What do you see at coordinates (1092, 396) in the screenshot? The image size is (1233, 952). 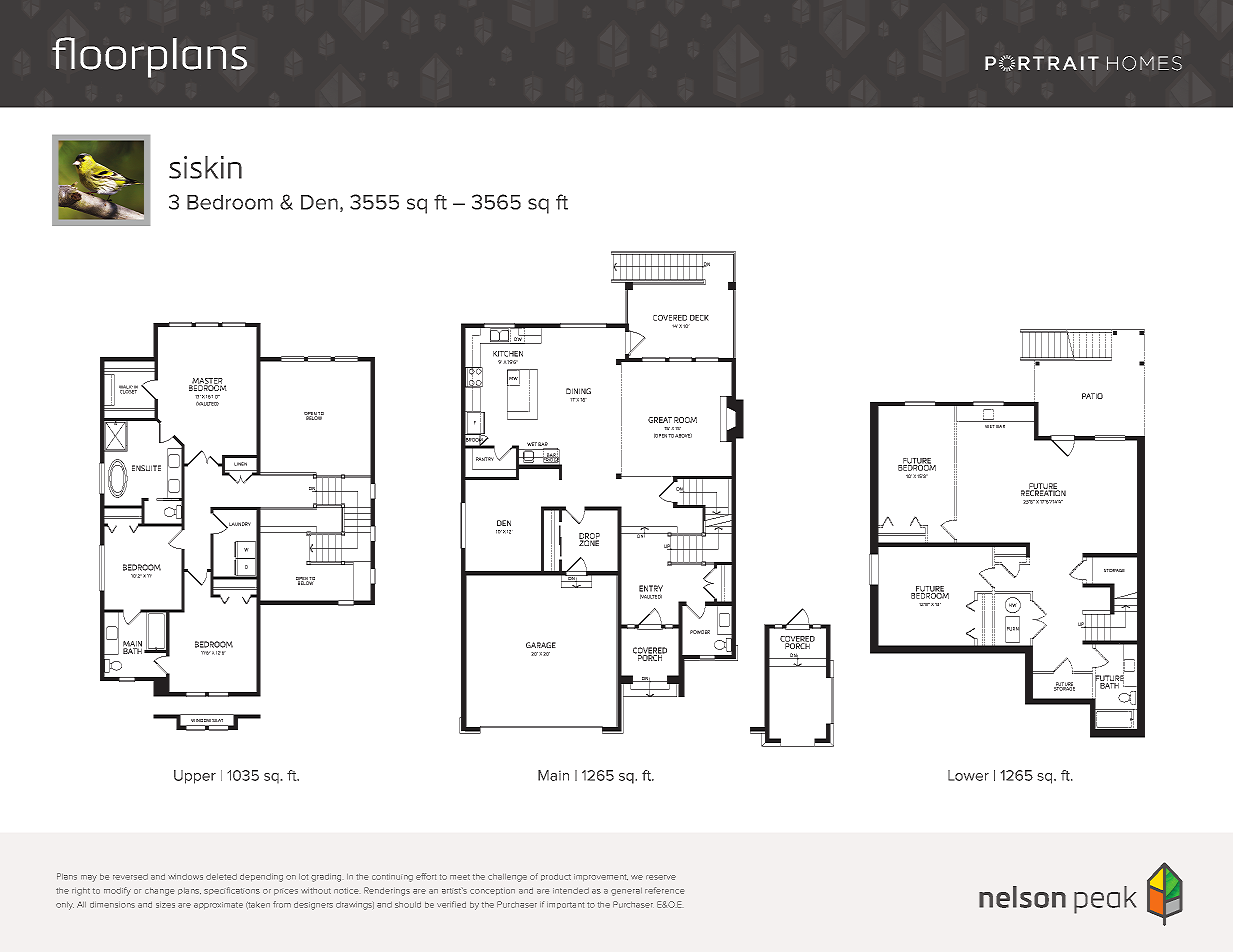 I see `PATIO` at bounding box center [1092, 396].
